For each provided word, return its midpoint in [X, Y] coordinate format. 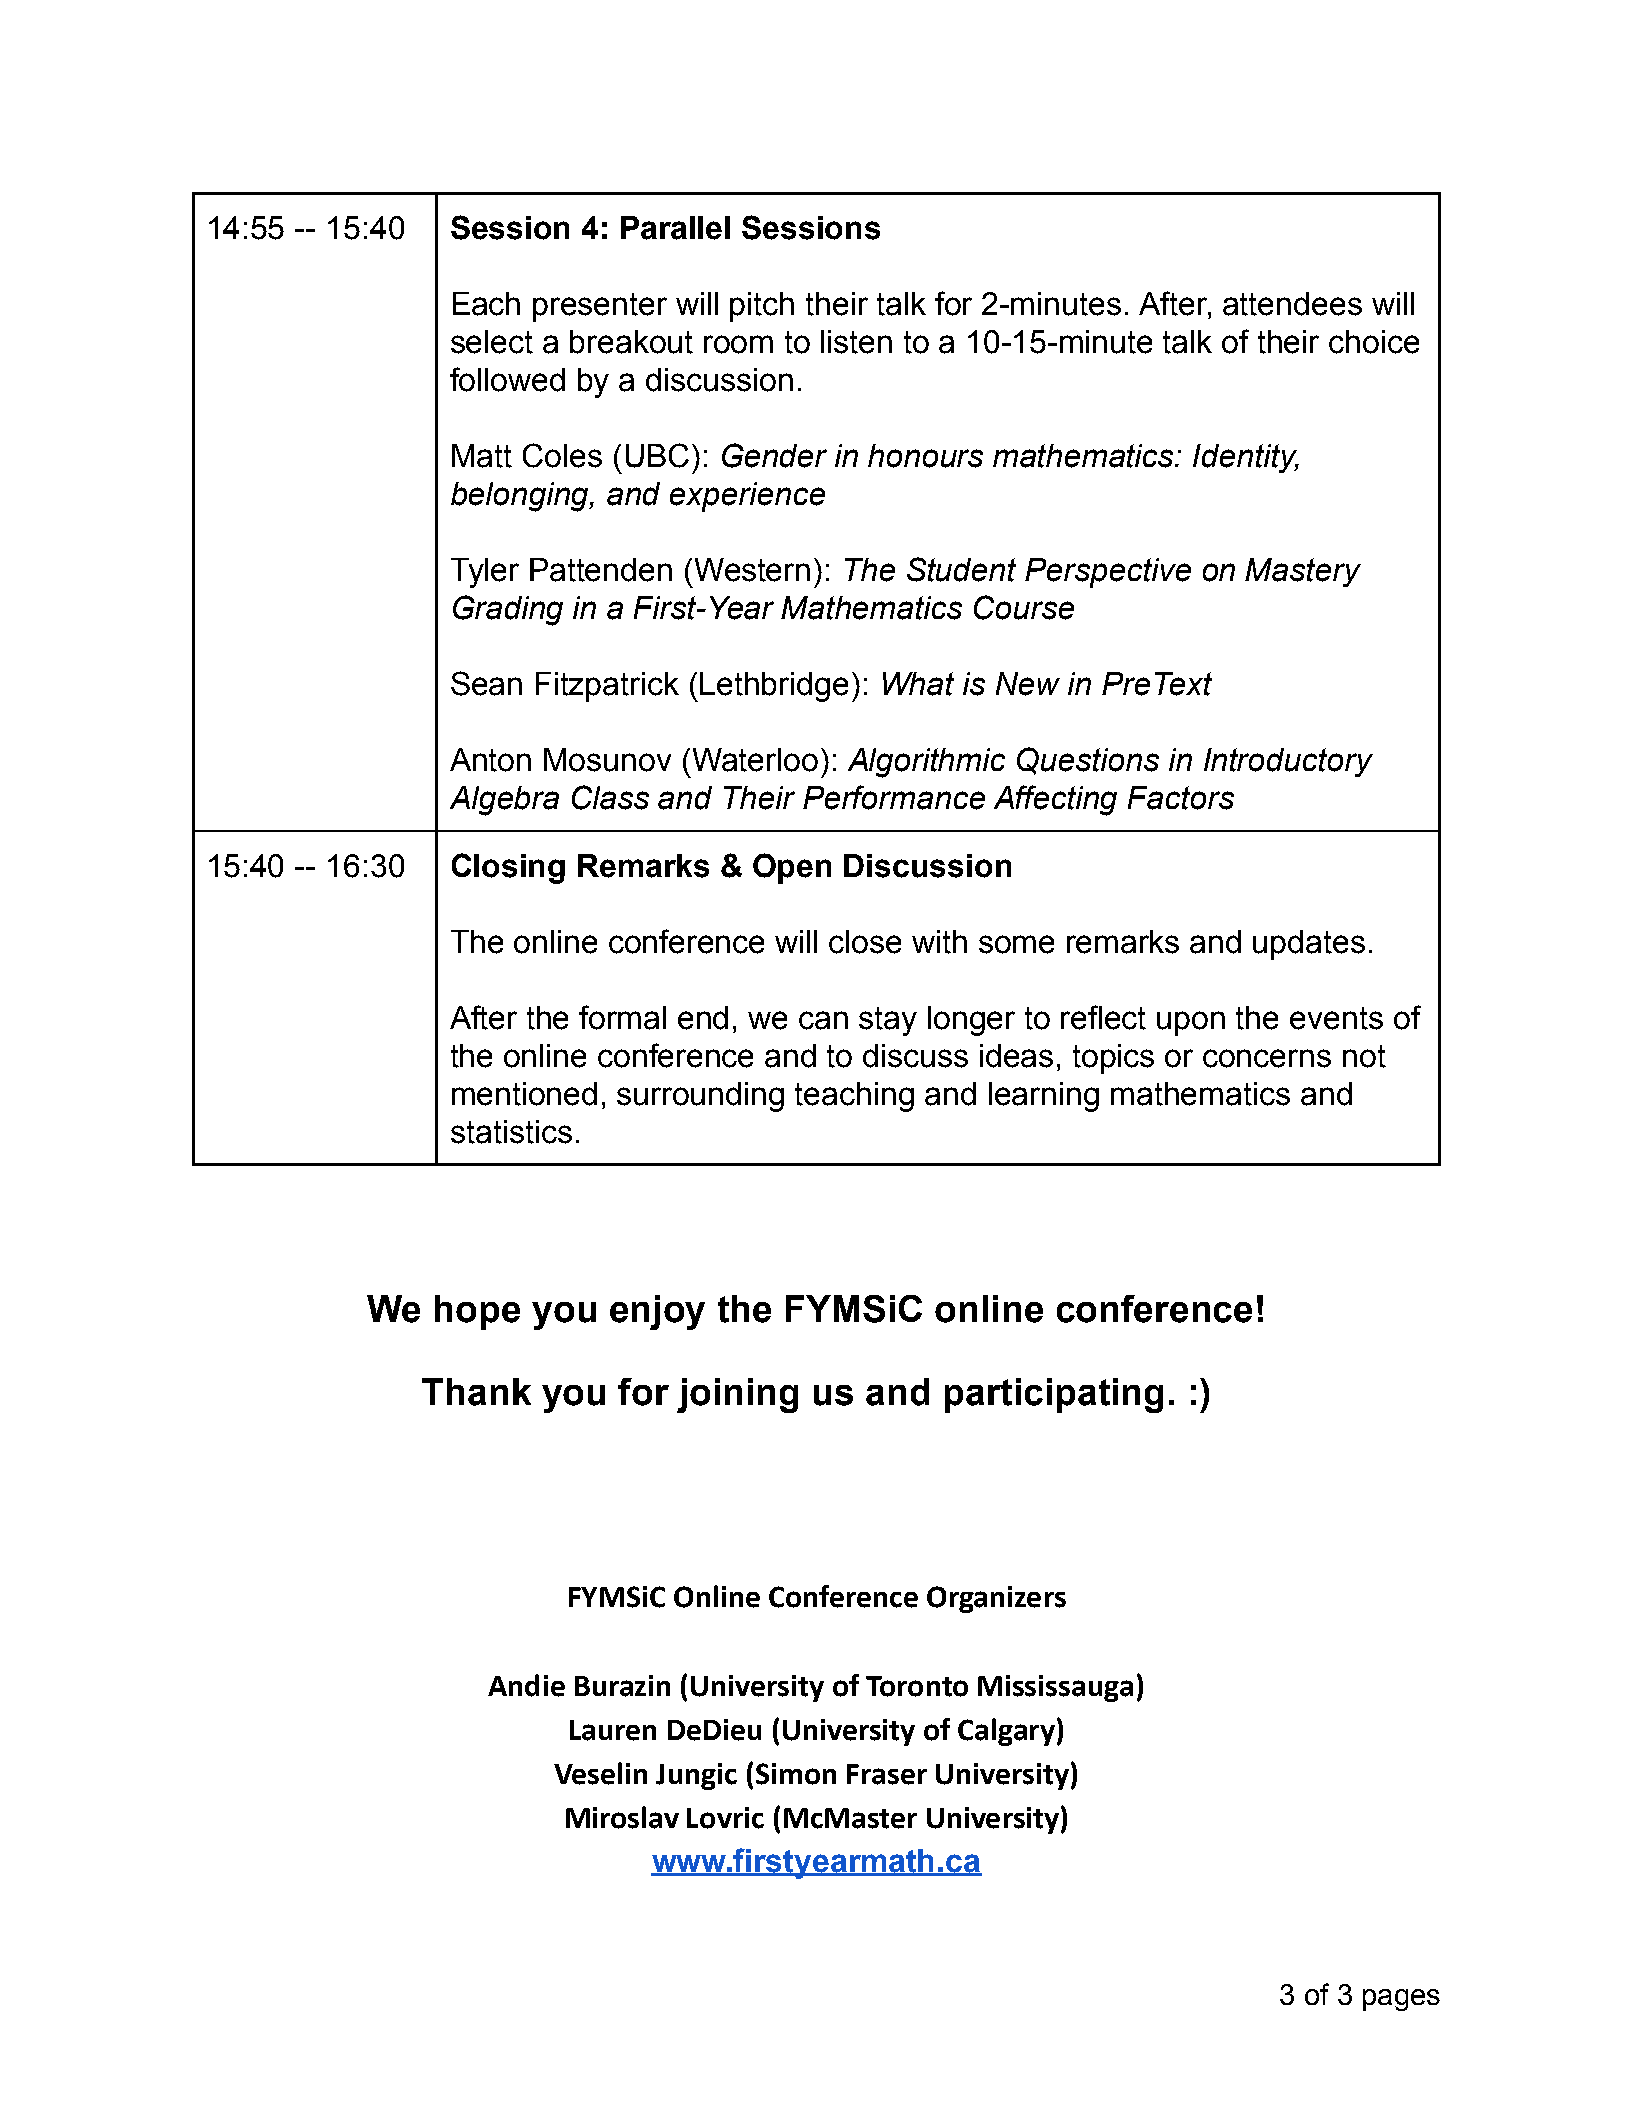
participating [1054, 1395]
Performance [894, 797]
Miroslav [622, 1817]
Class [610, 797]
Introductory [1288, 762]
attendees [1292, 304]
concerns [1267, 1058]
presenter [600, 307]
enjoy [657, 1312]
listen [856, 342]
